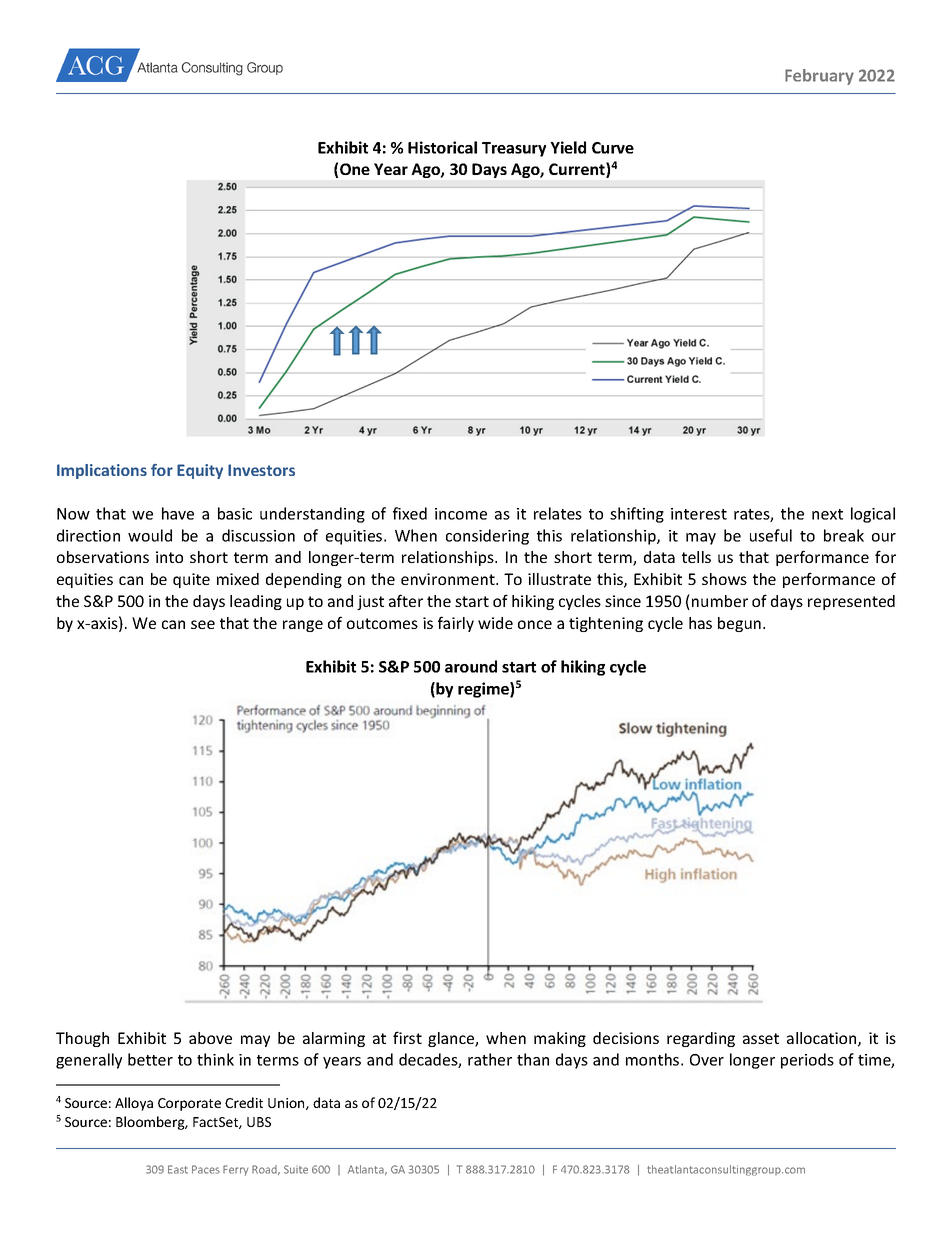  What do you see at coordinates (442, 147) in the document?
I see `Historical` at bounding box center [442, 147].
